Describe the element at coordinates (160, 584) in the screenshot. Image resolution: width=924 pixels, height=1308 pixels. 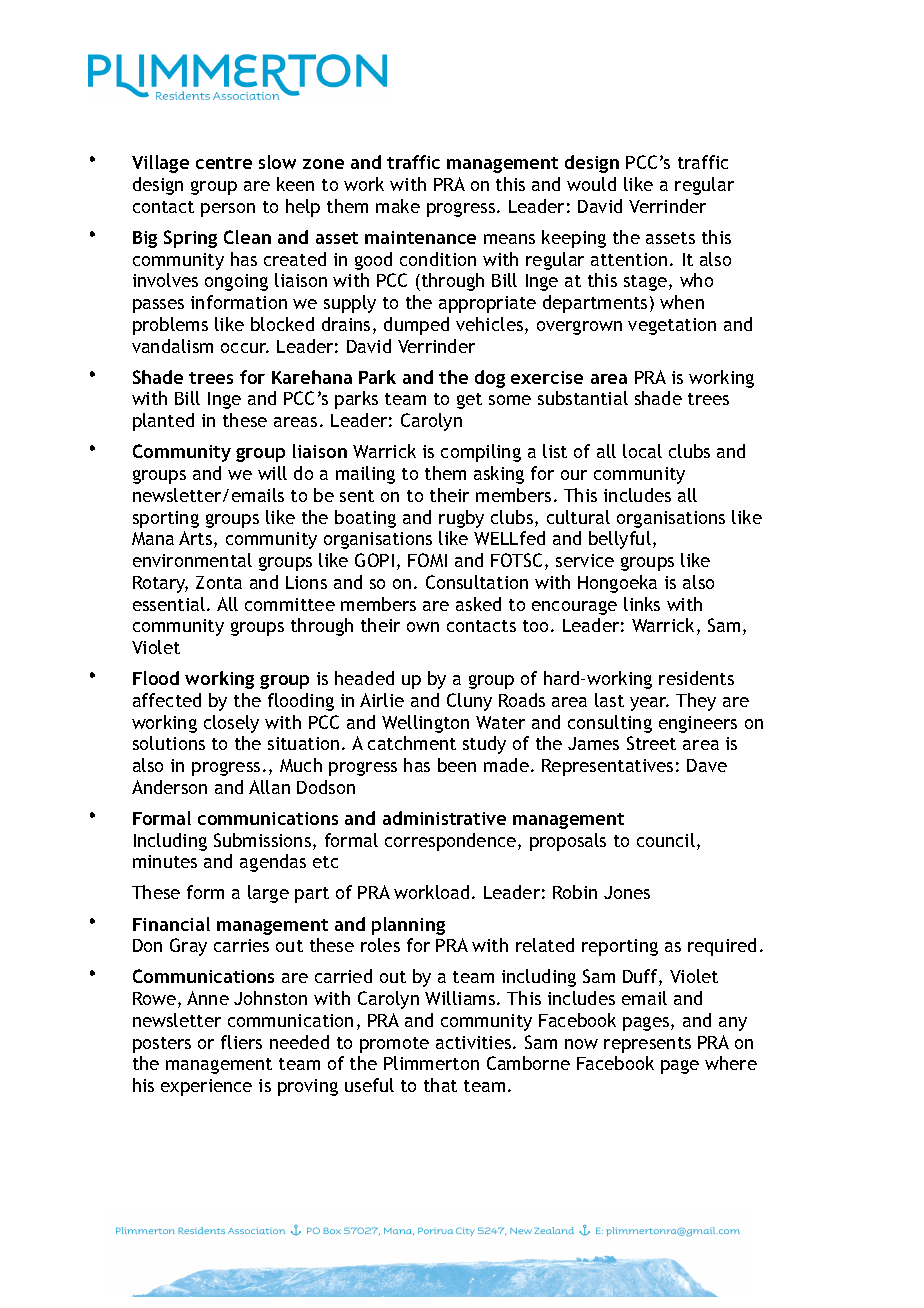
I see `Rotary` at that location.
